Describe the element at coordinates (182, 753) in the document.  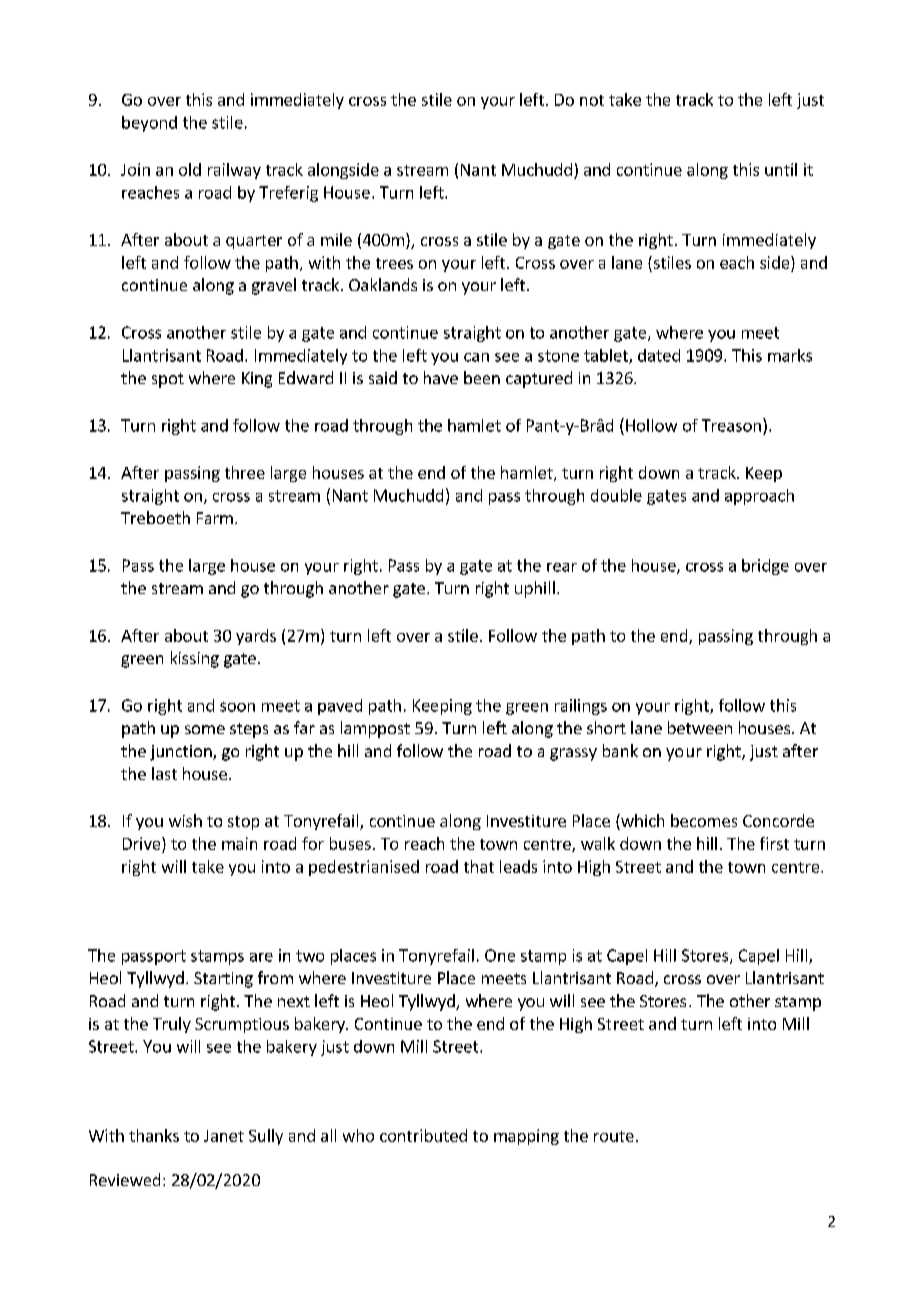
I see `junction` at that location.
